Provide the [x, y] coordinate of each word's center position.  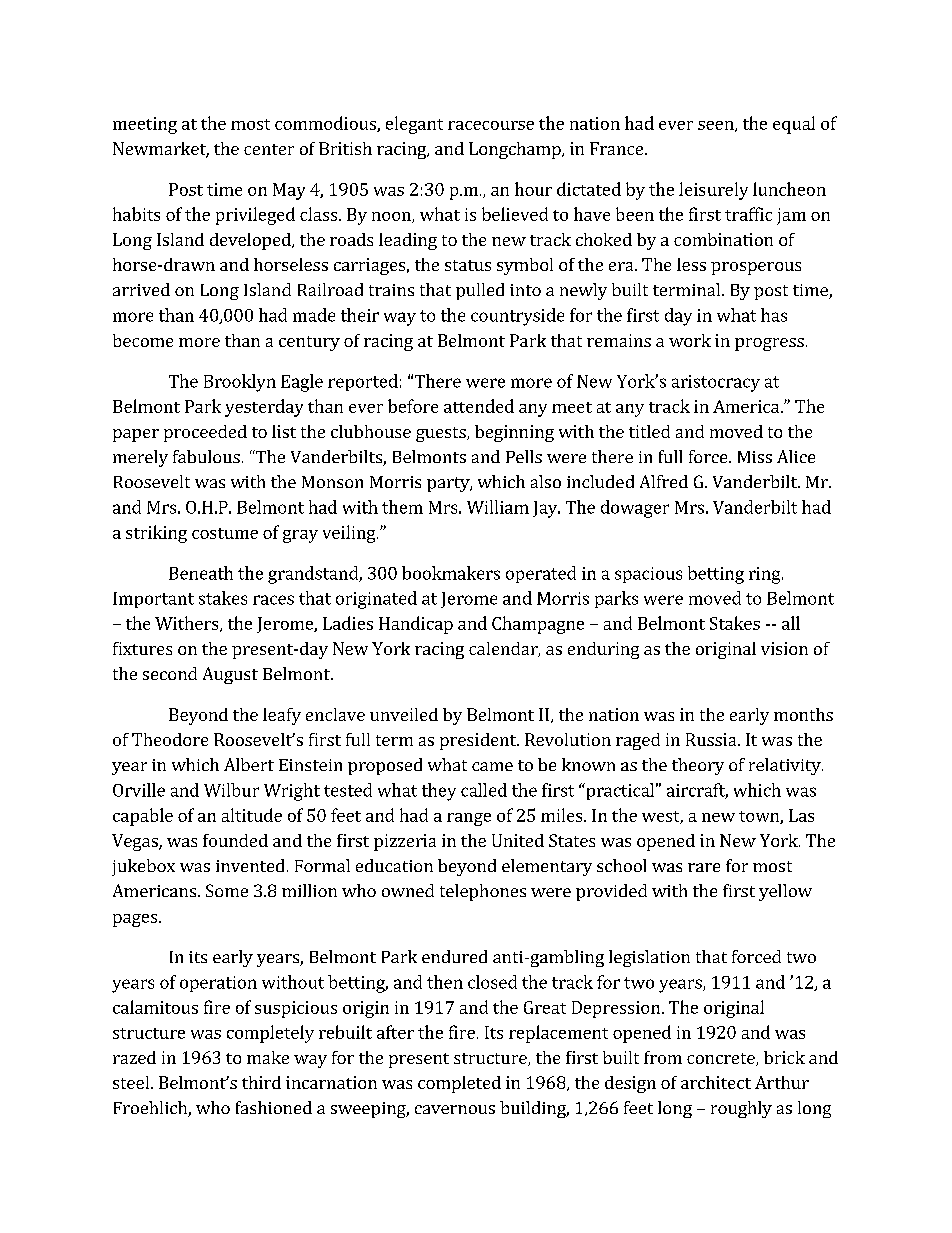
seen [717, 126]
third [261, 1082]
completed [459, 1084]
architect [716, 1082]
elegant [414, 125]
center [269, 149]
